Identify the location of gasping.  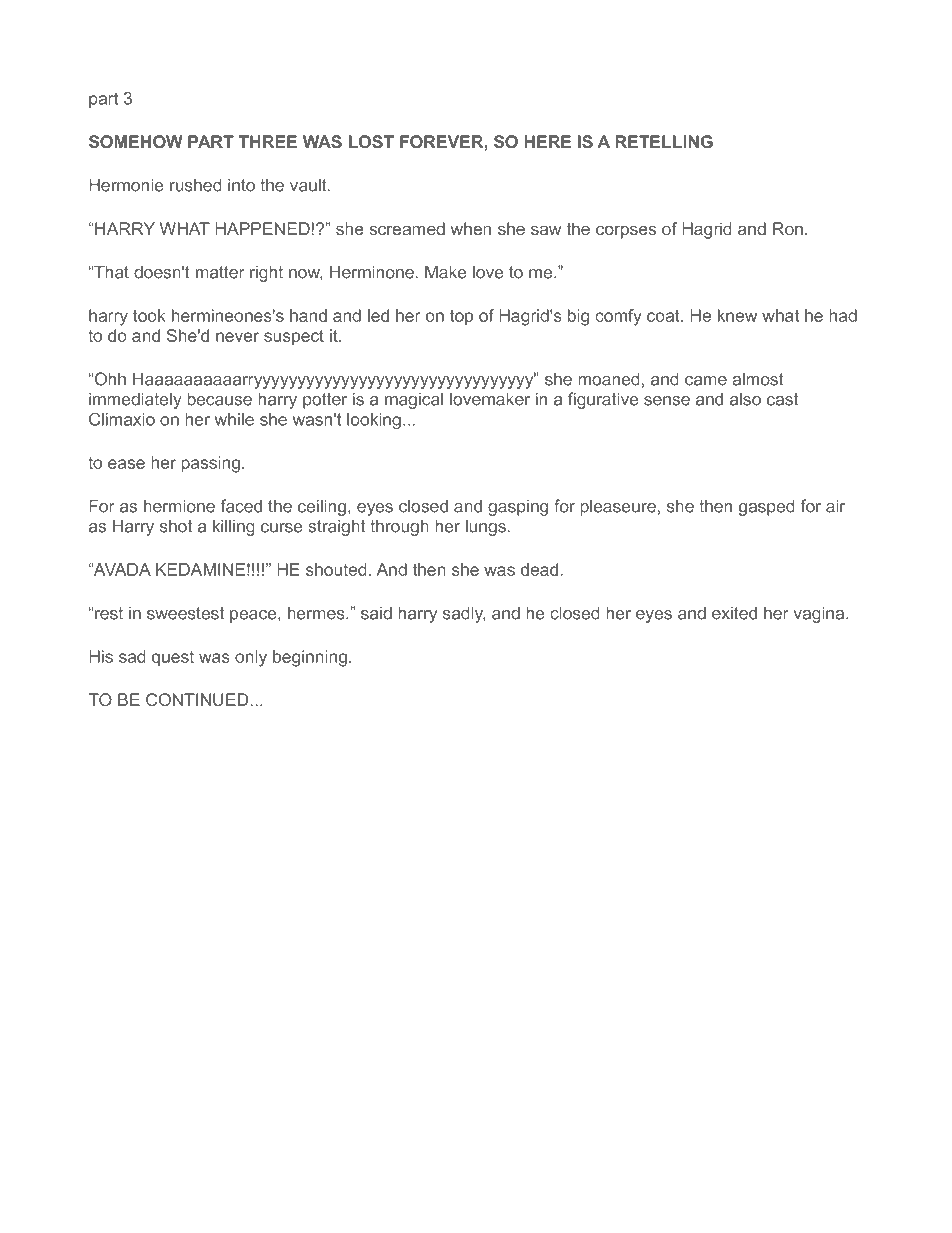
(518, 508).
